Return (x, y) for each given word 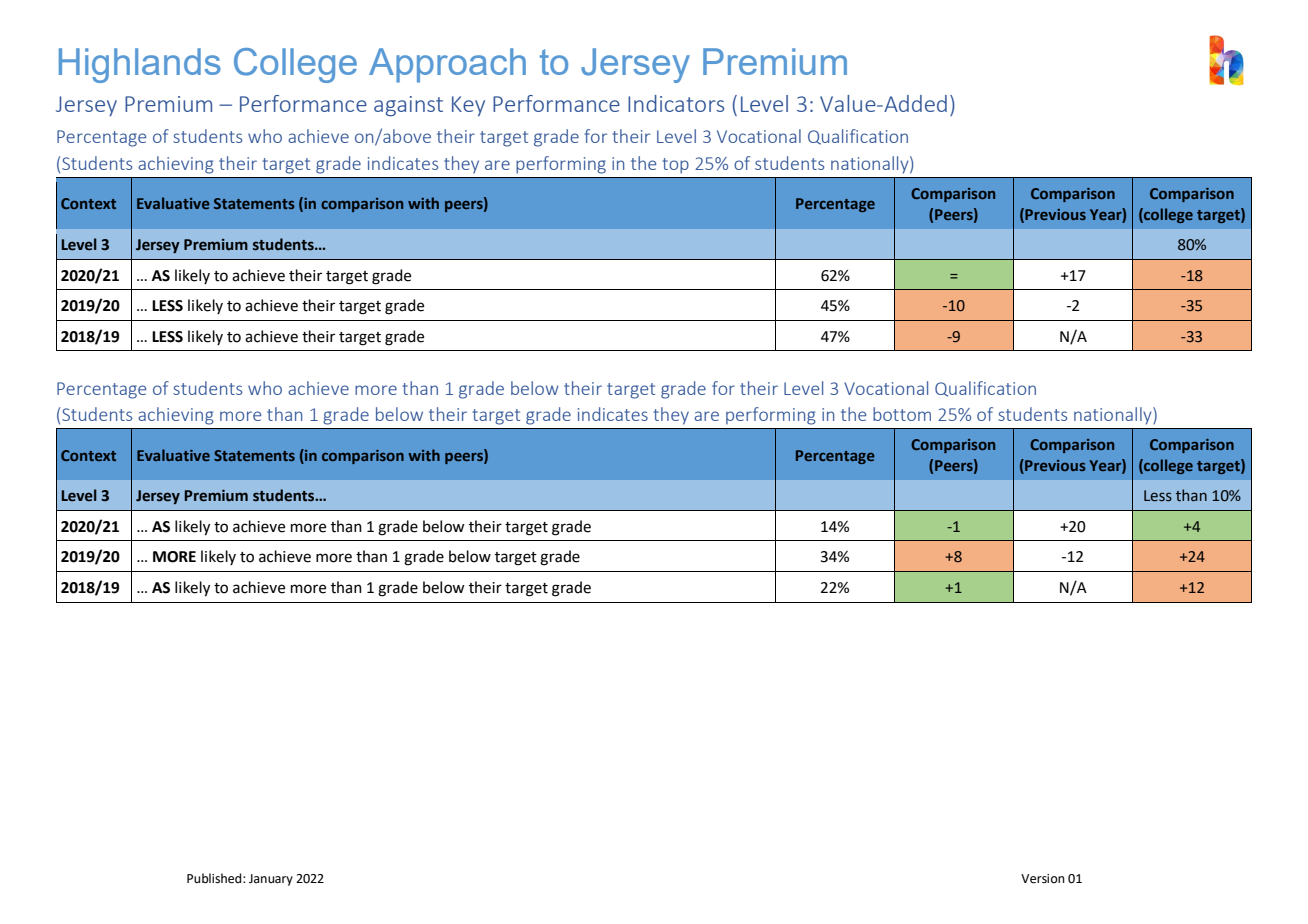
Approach (447, 65)
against (408, 106)
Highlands (140, 65)
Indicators (676, 103)
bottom (902, 414)
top (675, 166)
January (271, 880)
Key (468, 106)
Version (1043, 879)
